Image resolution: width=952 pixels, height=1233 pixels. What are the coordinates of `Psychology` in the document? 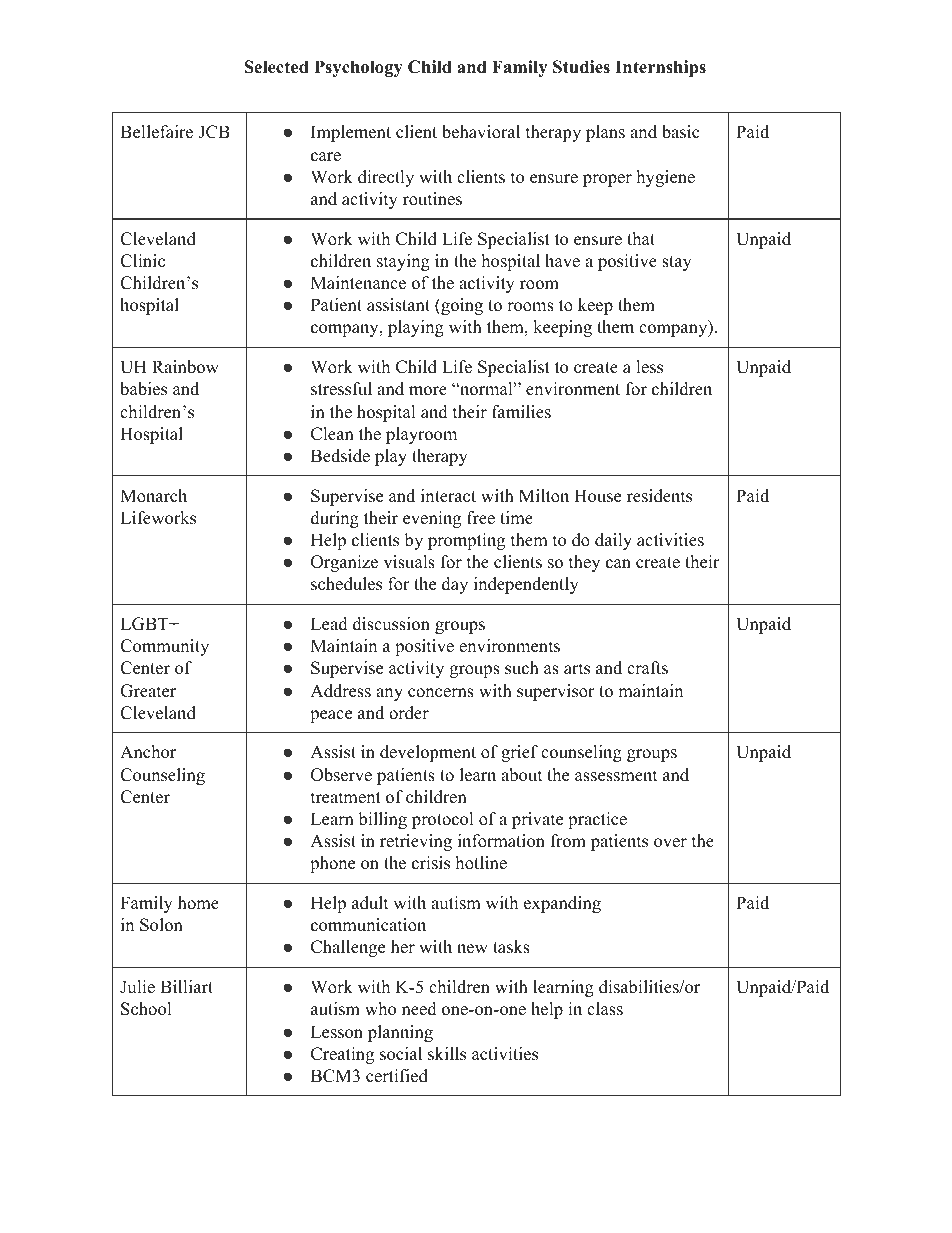 It's located at (358, 68).
